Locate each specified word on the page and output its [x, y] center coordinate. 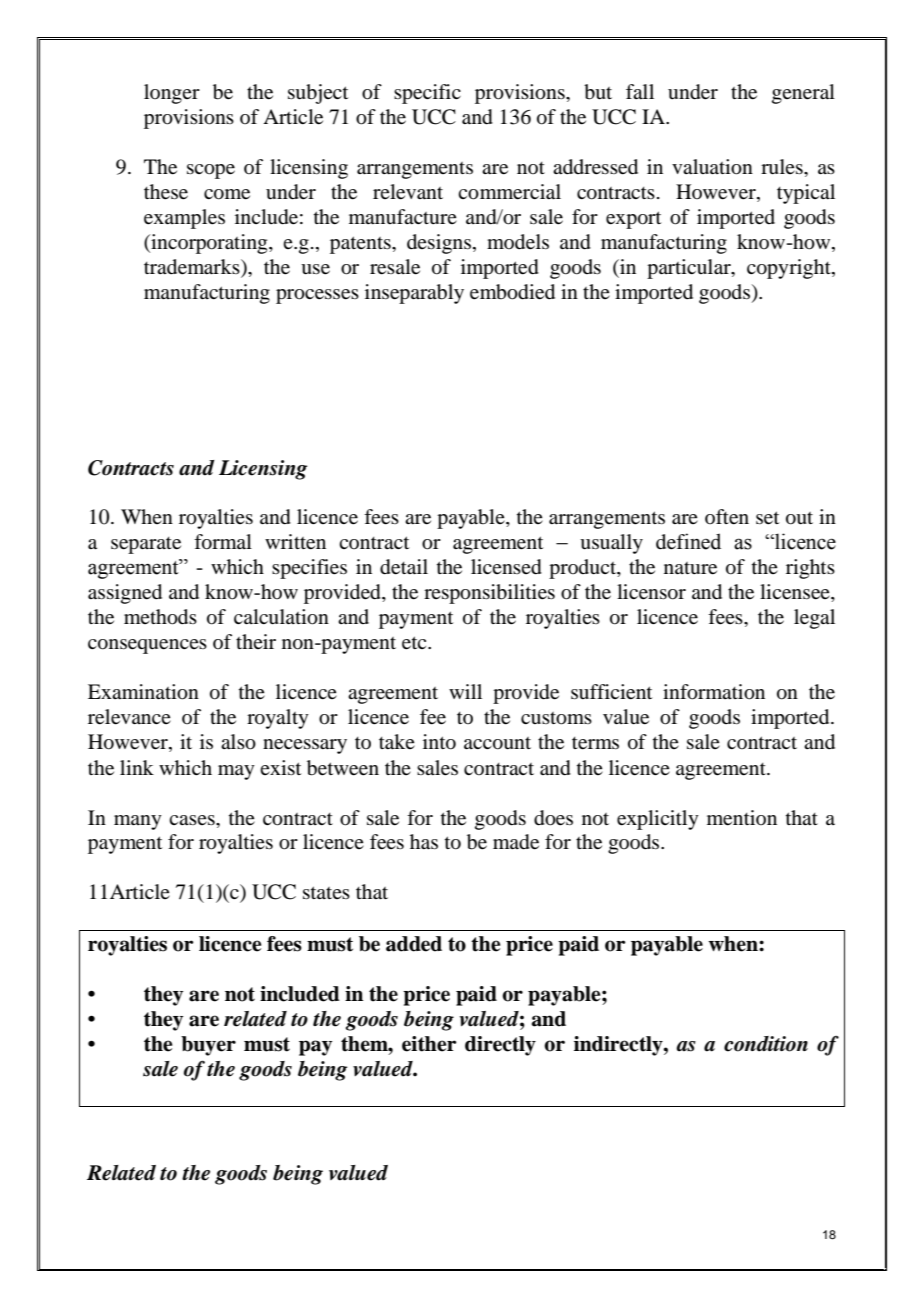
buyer [208, 1046]
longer [172, 94]
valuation [712, 167]
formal [223, 542]
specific [427, 94]
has [424, 842]
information [714, 692]
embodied [512, 292]
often [727, 517]
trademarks [193, 268]
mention [742, 818]
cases [193, 820]
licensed [506, 567]
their [256, 641]
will [465, 691]
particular [690, 269]
